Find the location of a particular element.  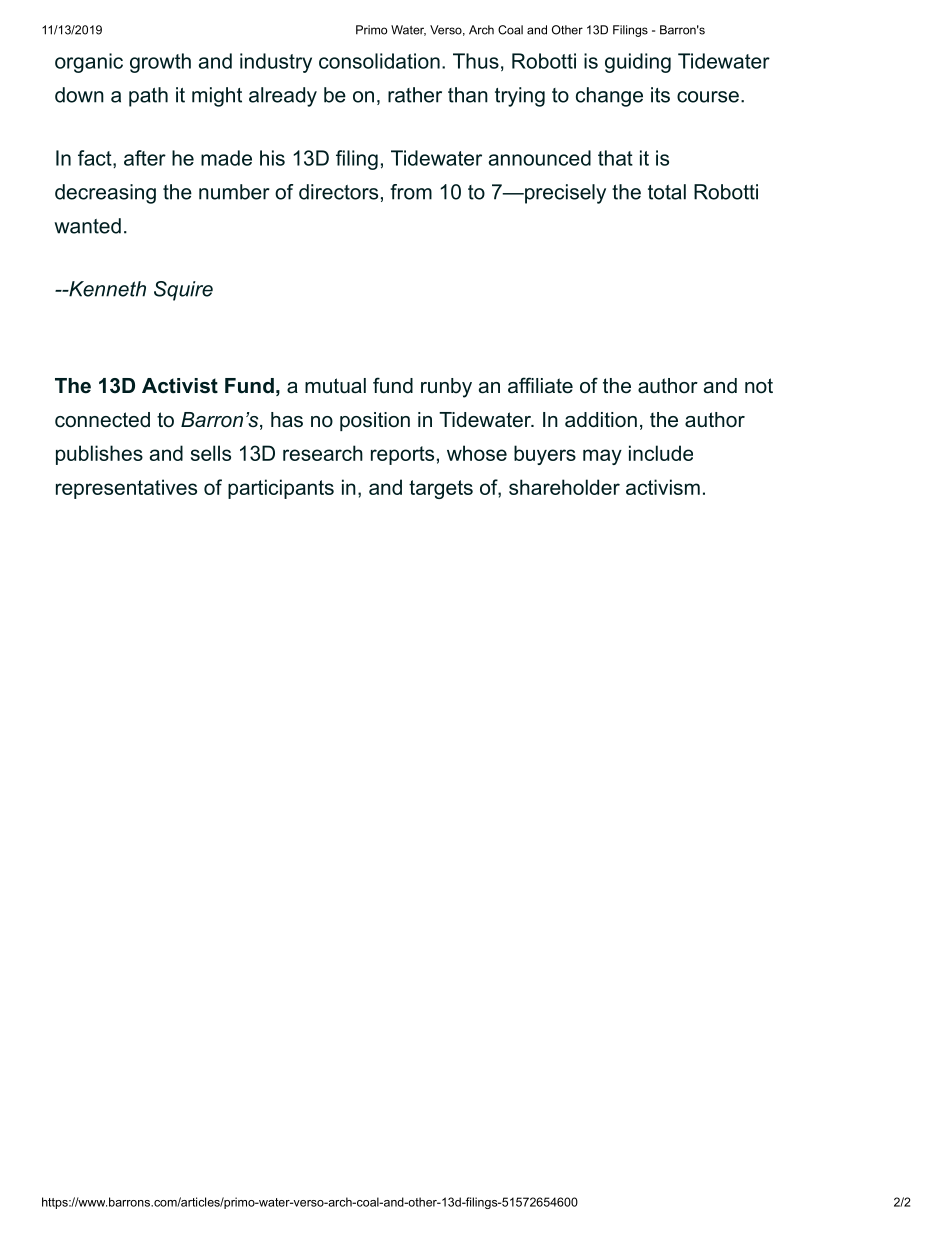

targets is located at coordinates (441, 489).
